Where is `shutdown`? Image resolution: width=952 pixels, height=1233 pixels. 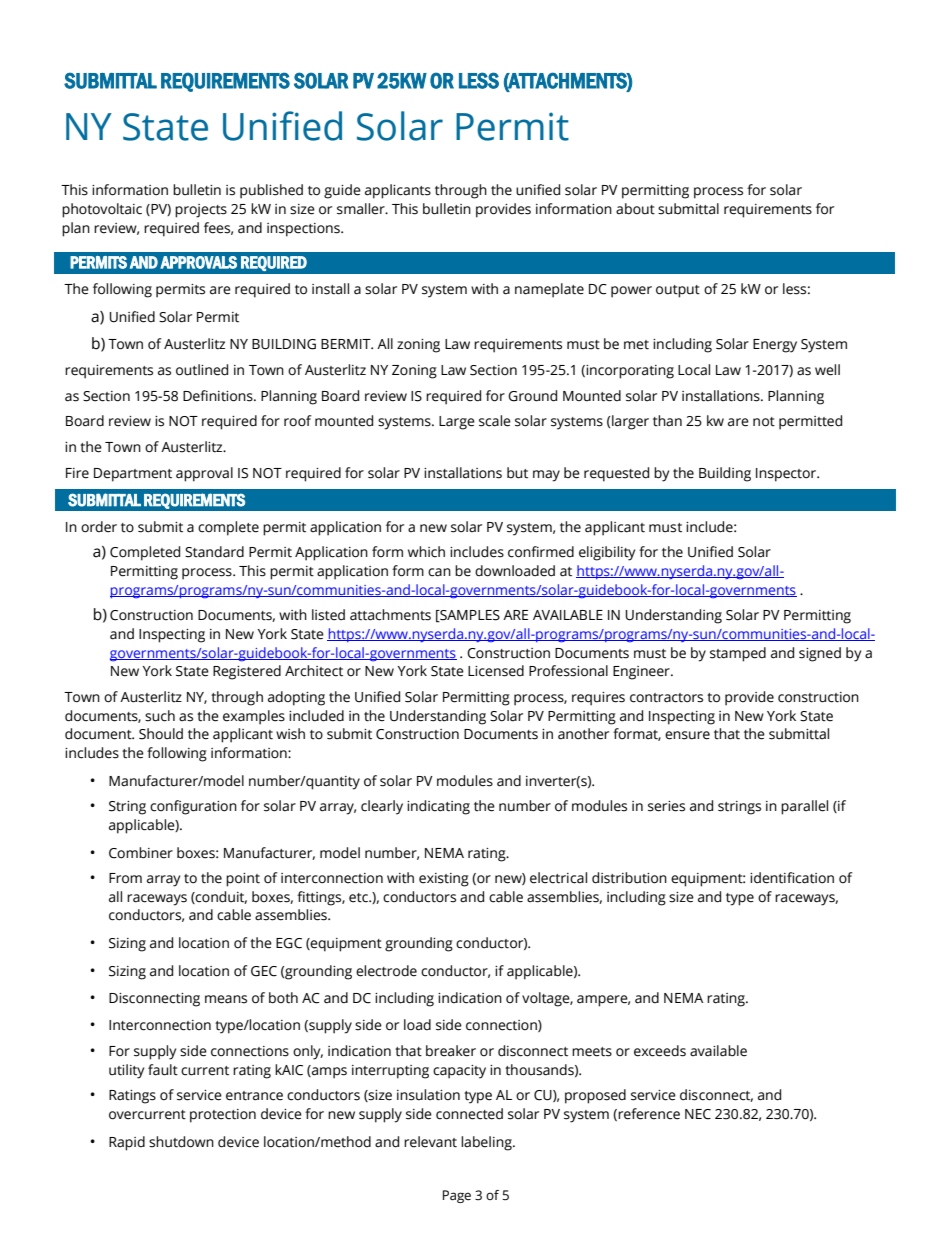
shutdown is located at coordinates (181, 1142).
